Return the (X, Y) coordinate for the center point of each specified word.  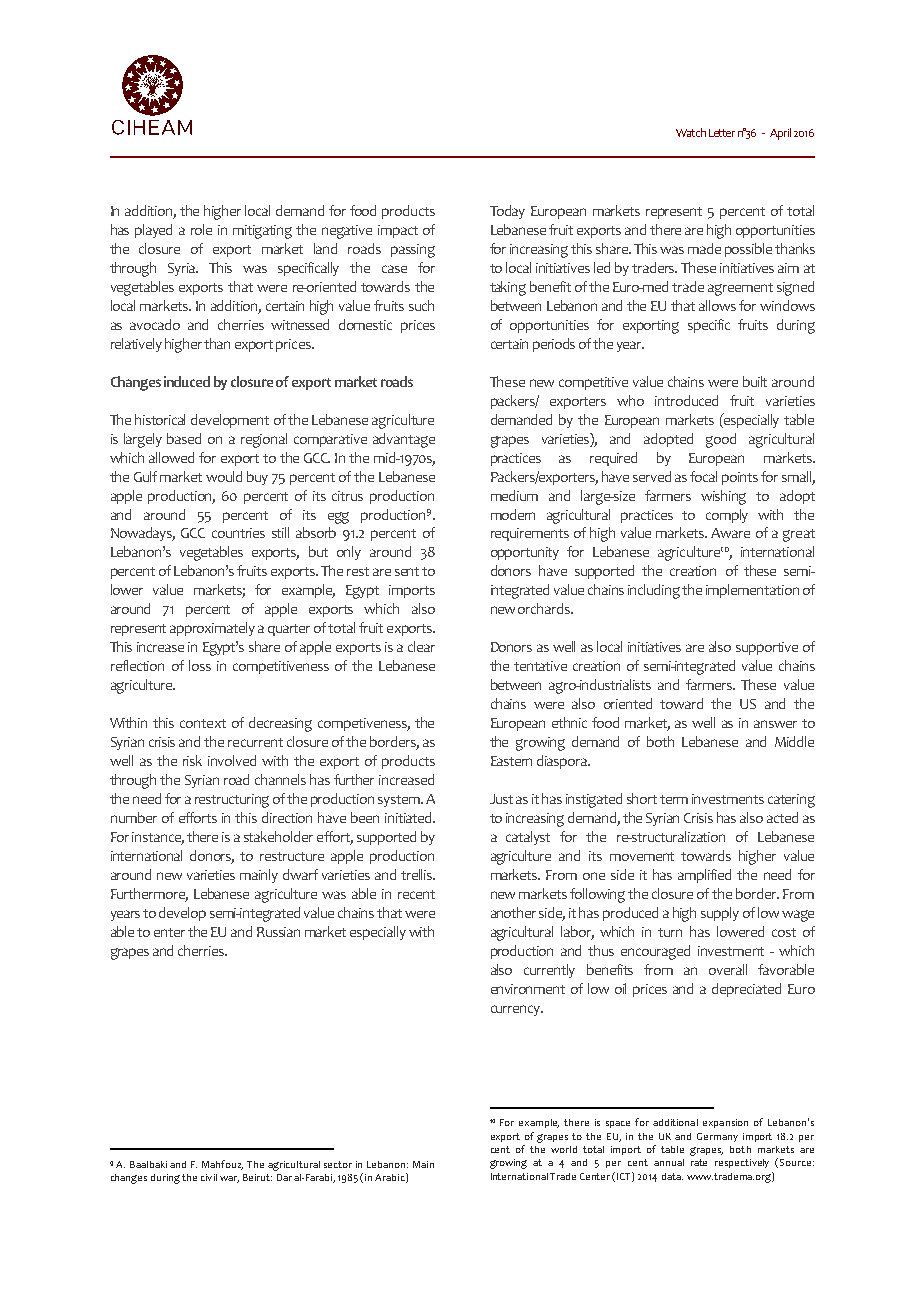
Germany (717, 1137)
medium (514, 495)
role (201, 229)
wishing (723, 497)
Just (501, 799)
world (564, 1149)
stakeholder (278, 836)
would (224, 476)
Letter (722, 133)
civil (209, 1177)
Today (507, 212)
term (674, 799)
